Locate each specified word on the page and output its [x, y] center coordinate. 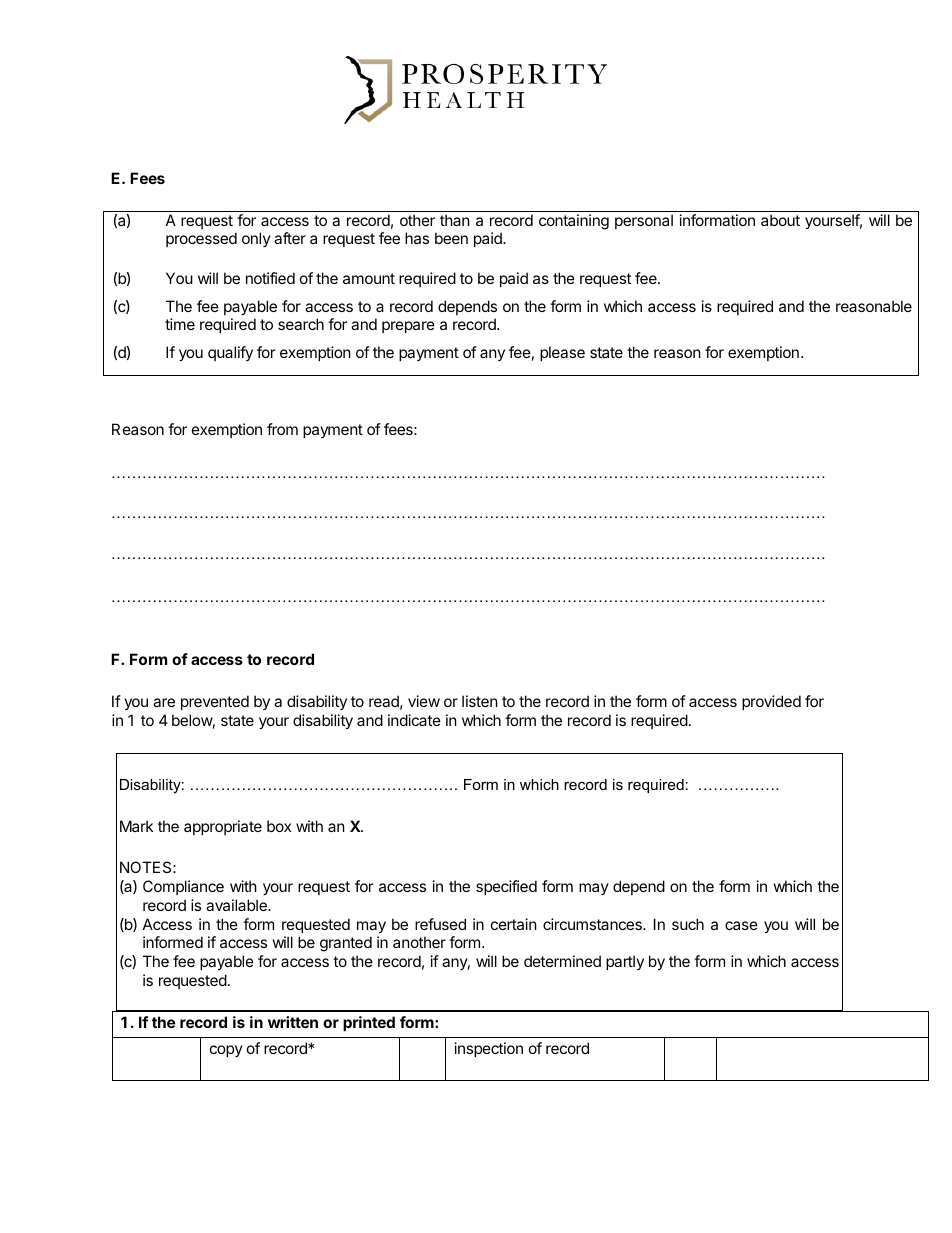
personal [644, 221]
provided [771, 702]
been [451, 238]
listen [480, 701]
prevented [215, 702]
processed [201, 239]
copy [226, 1051]
